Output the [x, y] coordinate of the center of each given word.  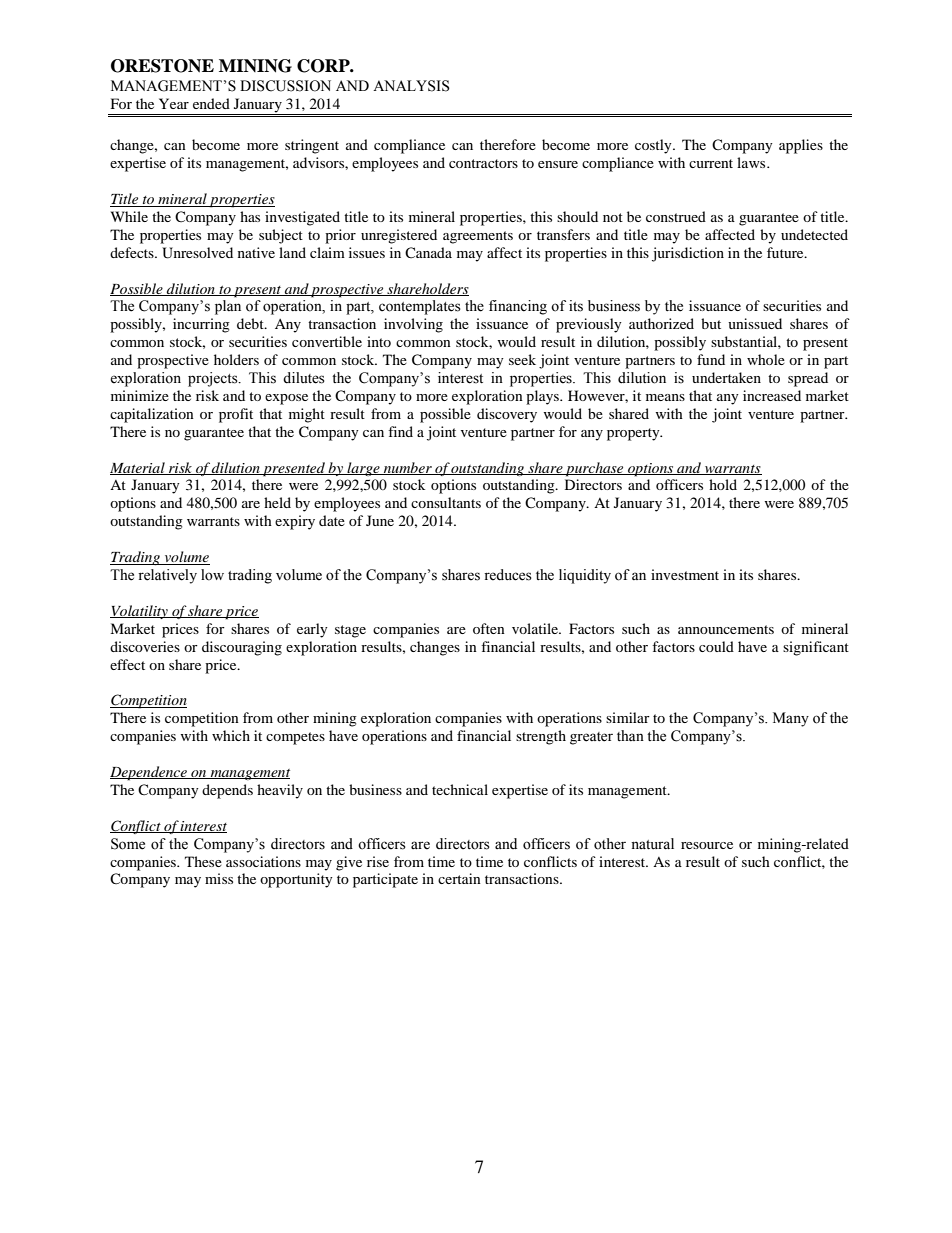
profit [236, 415]
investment [685, 574]
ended [211, 103]
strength [541, 737]
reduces [508, 575]
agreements [478, 237]
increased [772, 395]
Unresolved [197, 253]
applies [801, 146]
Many [791, 719]
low [212, 575]
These [203, 861]
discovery [507, 415]
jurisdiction [688, 254]
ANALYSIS [411, 86]
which [231, 735]
